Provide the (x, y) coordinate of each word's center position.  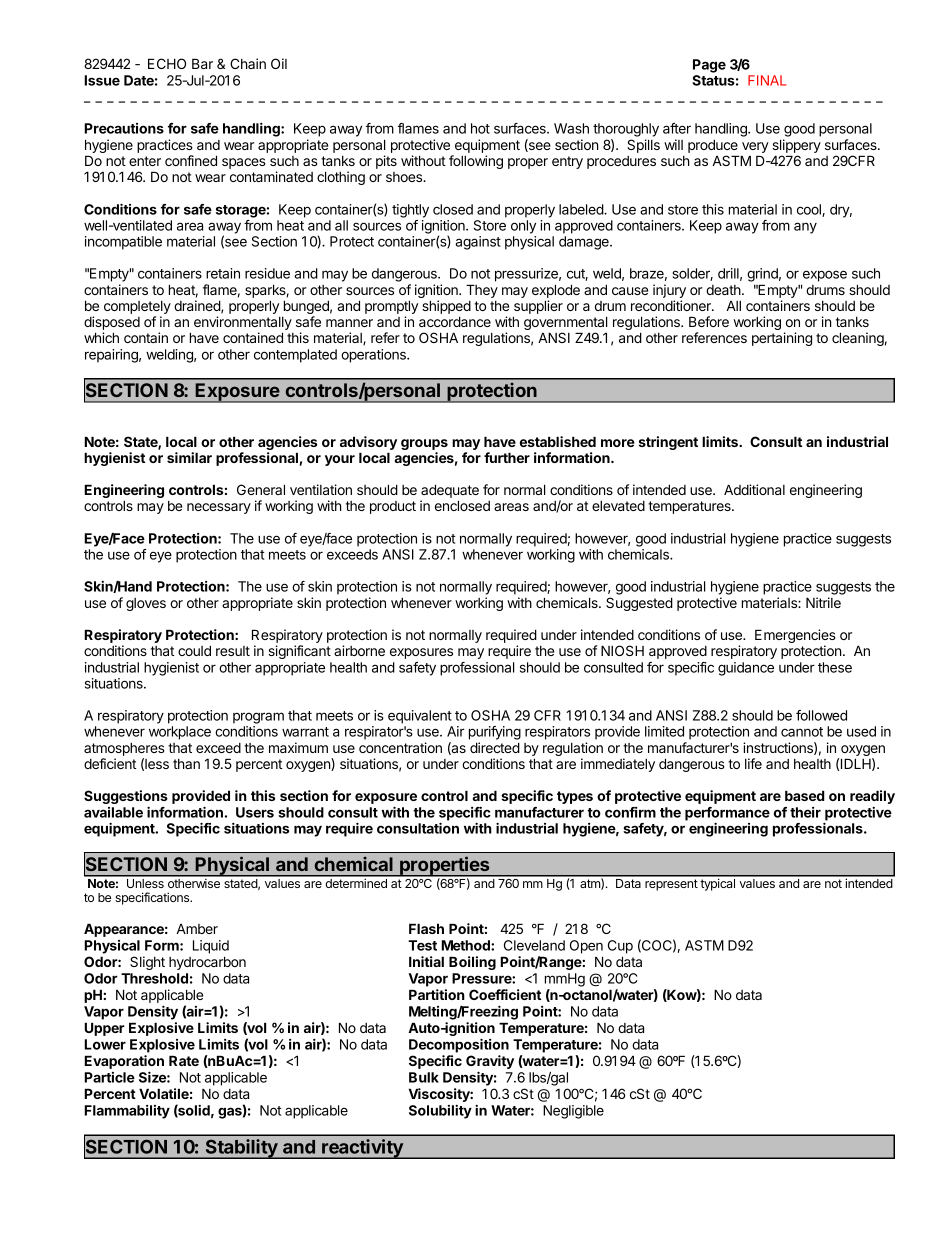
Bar (202, 63)
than (186, 764)
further (507, 457)
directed (495, 747)
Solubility (440, 1112)
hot (480, 128)
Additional (754, 489)
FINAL (767, 80)
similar (189, 457)
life (753, 763)
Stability (241, 1149)
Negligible (573, 1112)
